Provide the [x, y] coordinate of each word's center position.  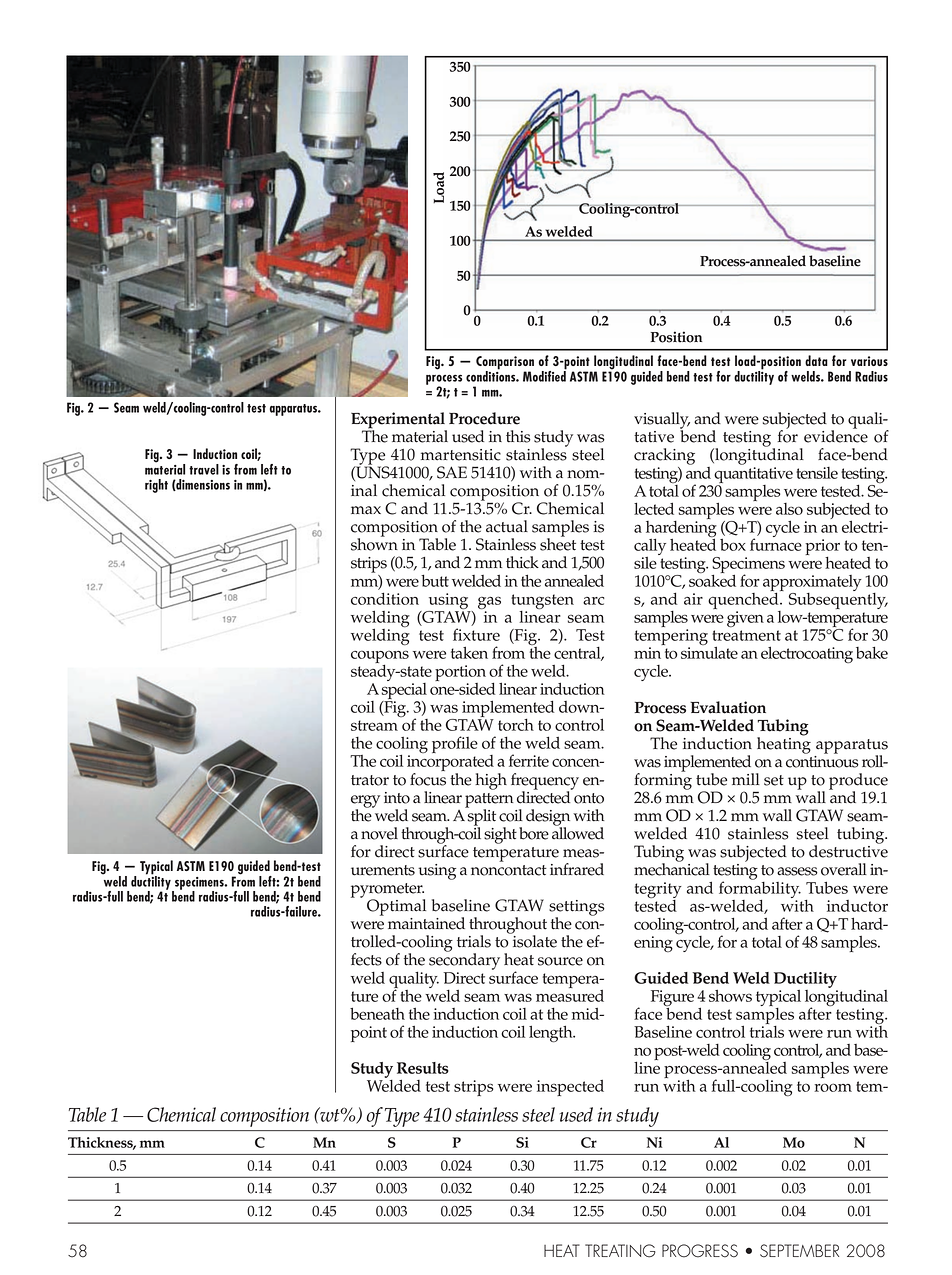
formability [760, 889]
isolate [533, 940]
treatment [746, 635]
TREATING [620, 1251]
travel [204, 469]
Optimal [396, 907]
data [816, 360]
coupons [380, 658]
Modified [545, 375]
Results [423, 1068]
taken [469, 652]
